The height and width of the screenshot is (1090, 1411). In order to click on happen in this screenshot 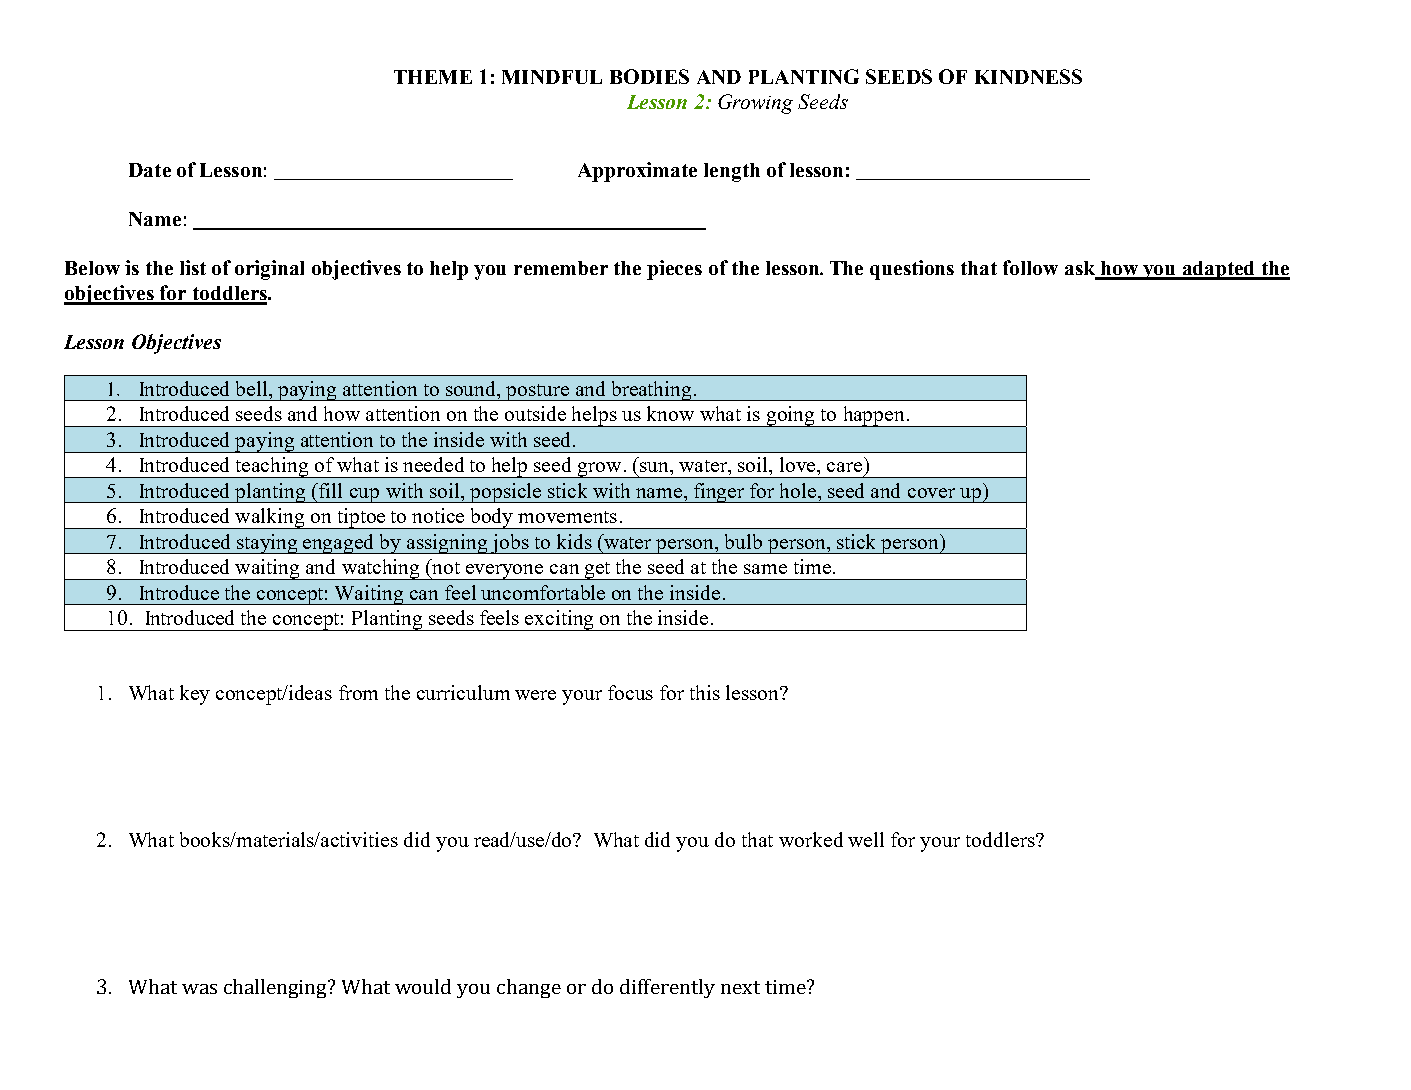, I will do `click(874, 416)`.
